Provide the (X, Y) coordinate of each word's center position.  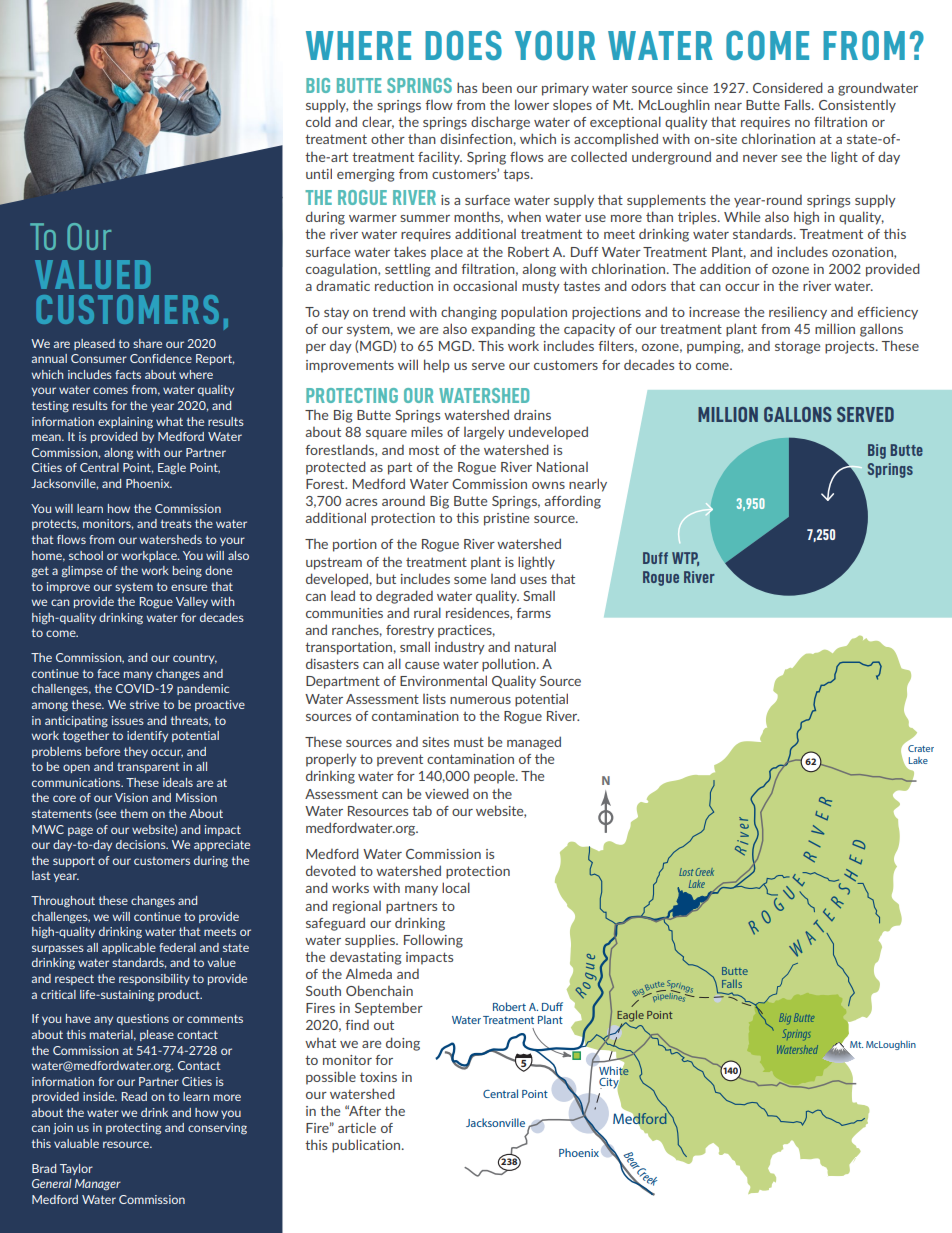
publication (367, 1146)
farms (533, 613)
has (467, 87)
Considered (788, 87)
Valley (192, 602)
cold (318, 121)
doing (403, 1044)
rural (427, 612)
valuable (76, 1143)
